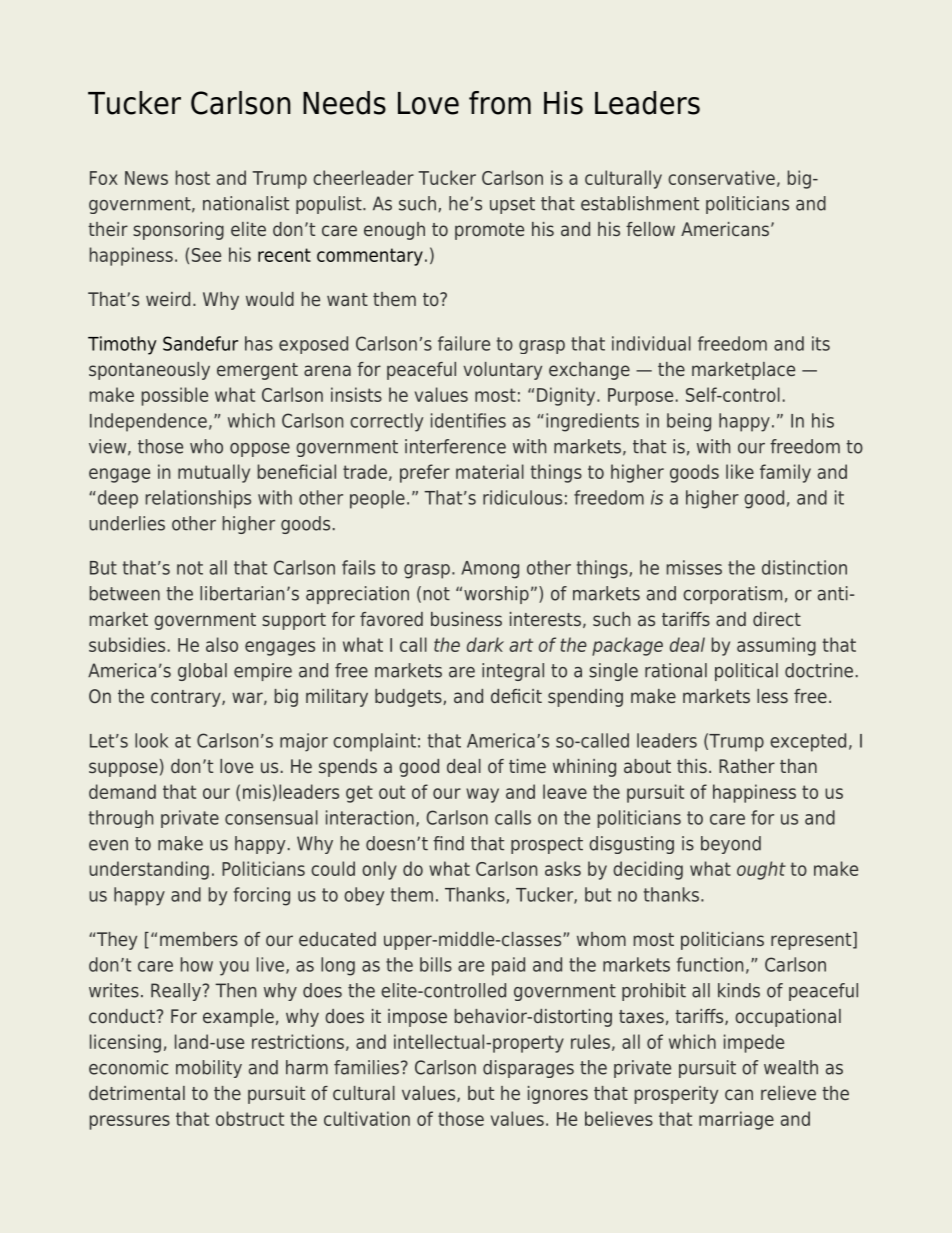 The width and height of the page is (952, 1233). I want to click on disparages, so click(528, 1069).
